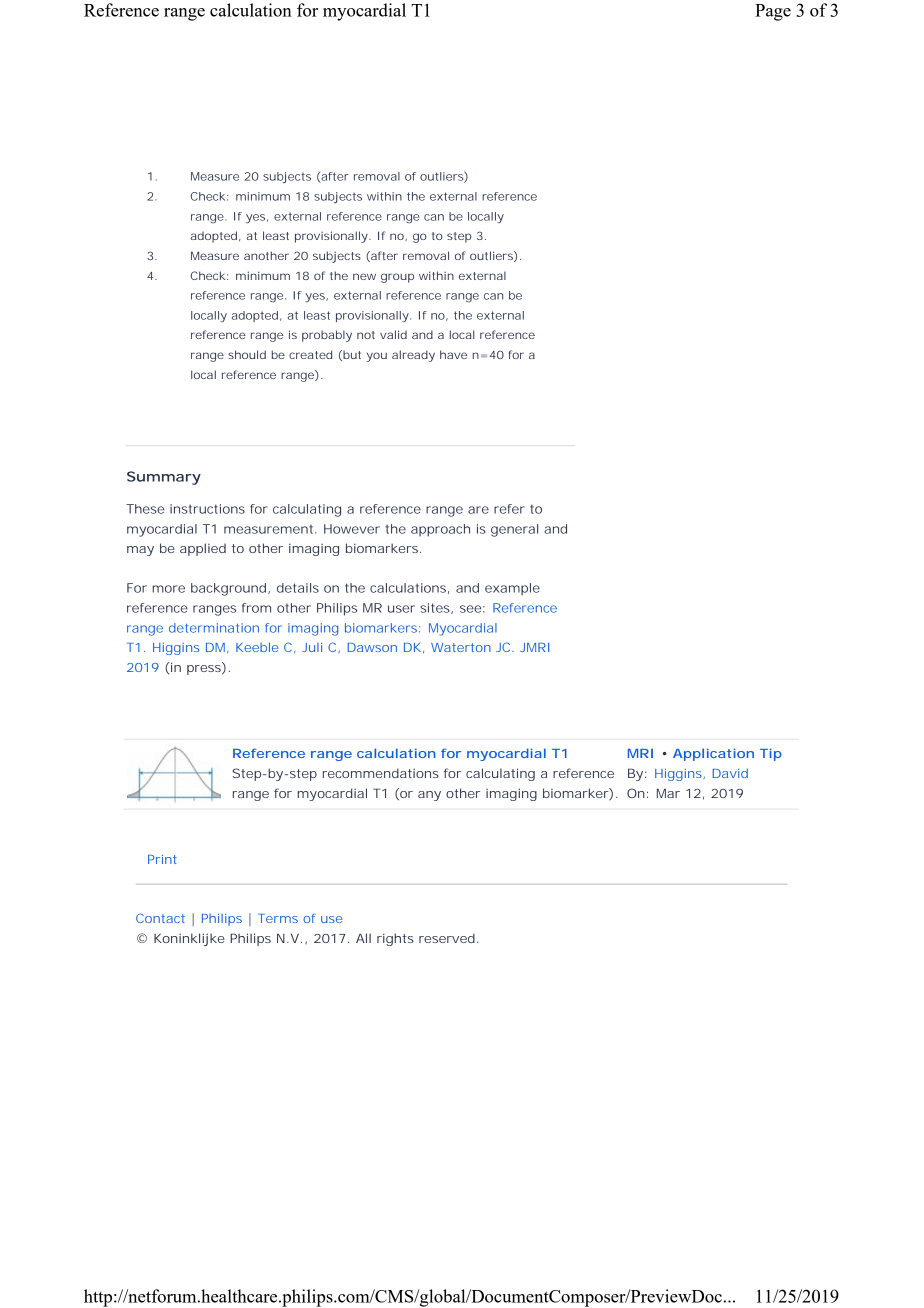  I want to click on Contact, so click(160, 918).
